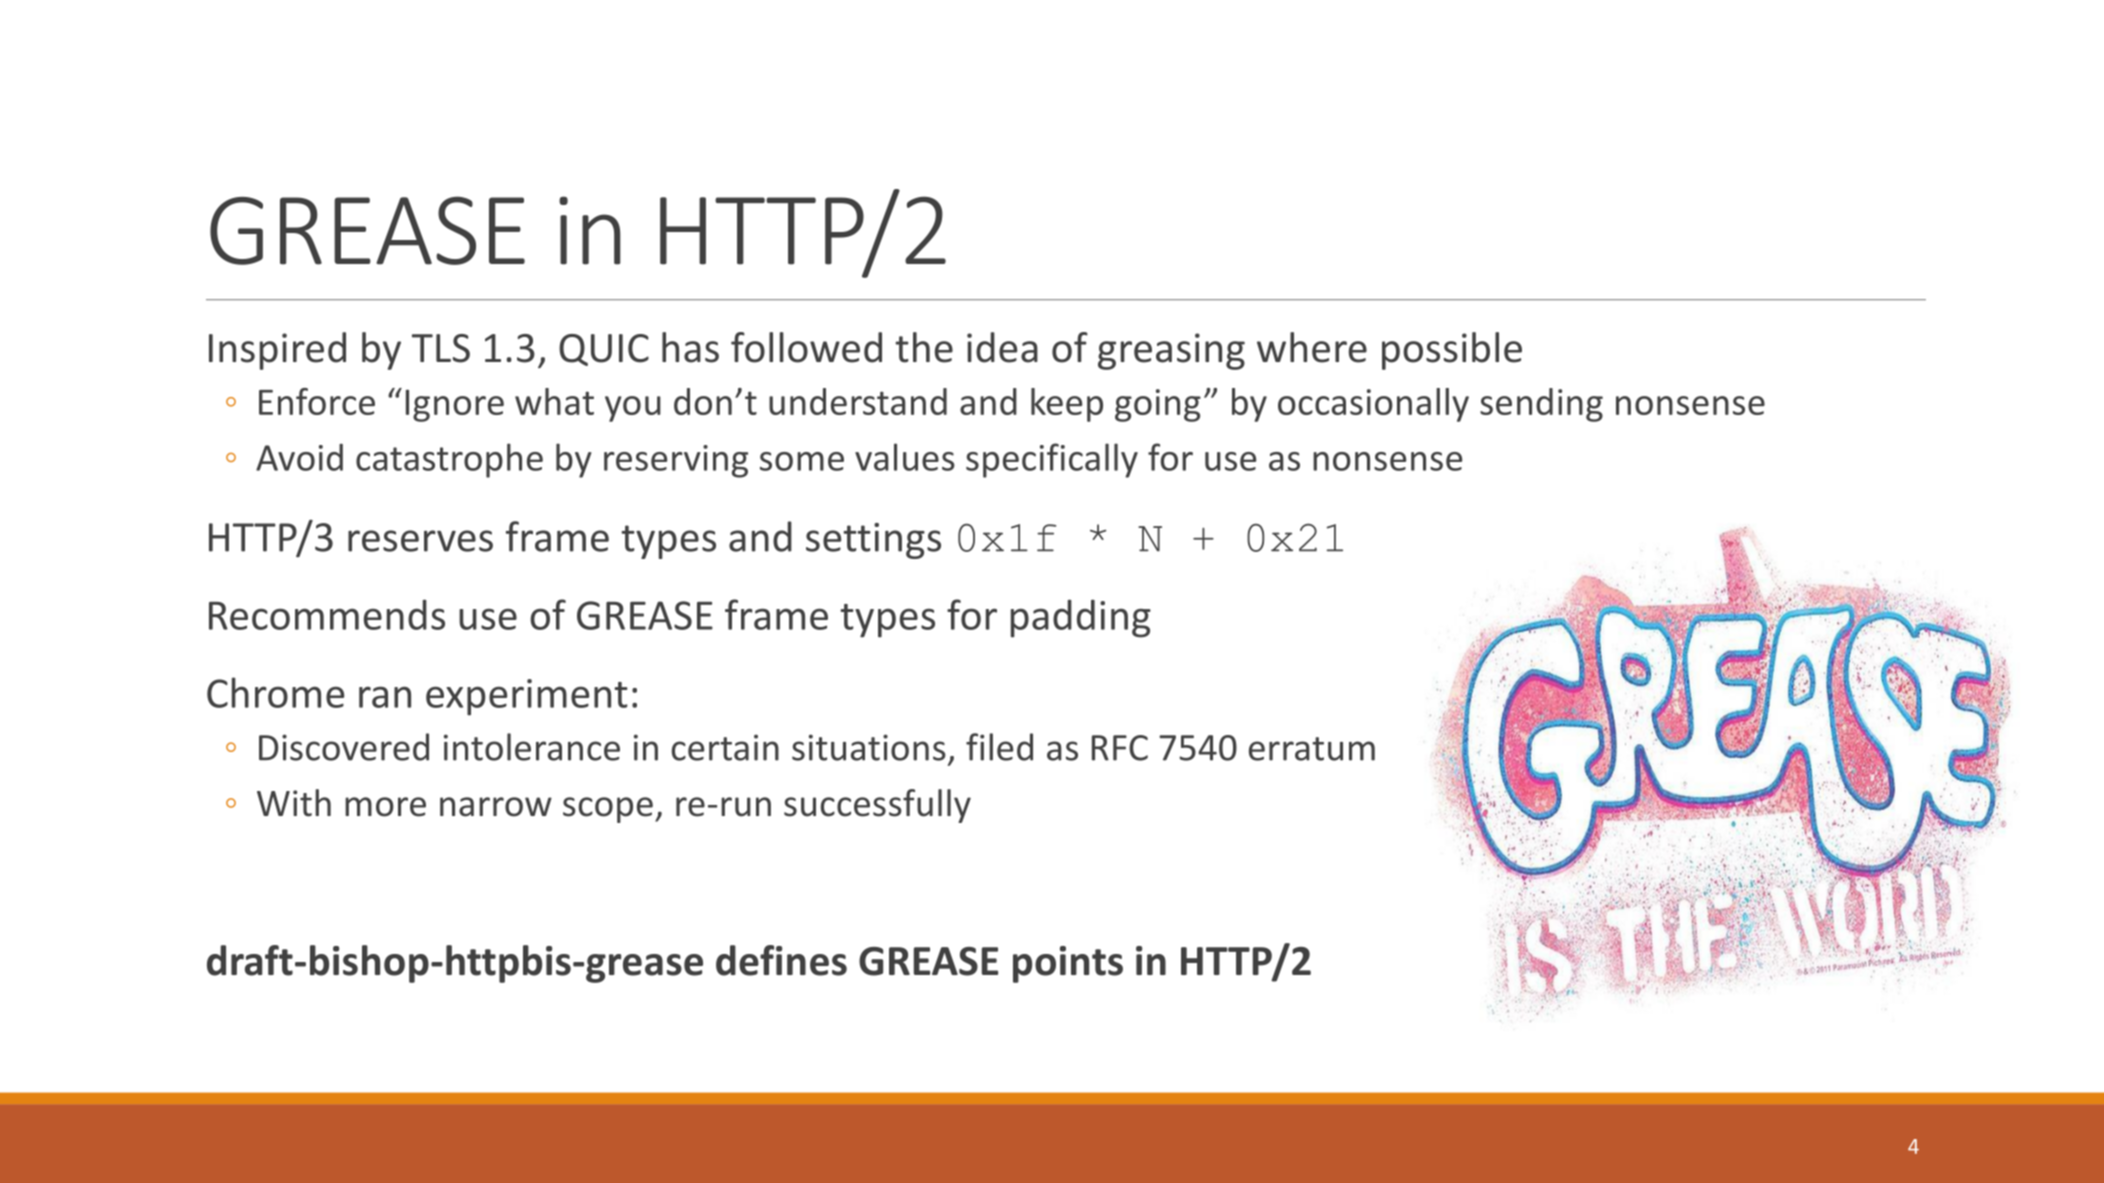 The height and width of the page is (1183, 2104). What do you see at coordinates (877, 806) in the page?
I see `successfully` at bounding box center [877, 806].
